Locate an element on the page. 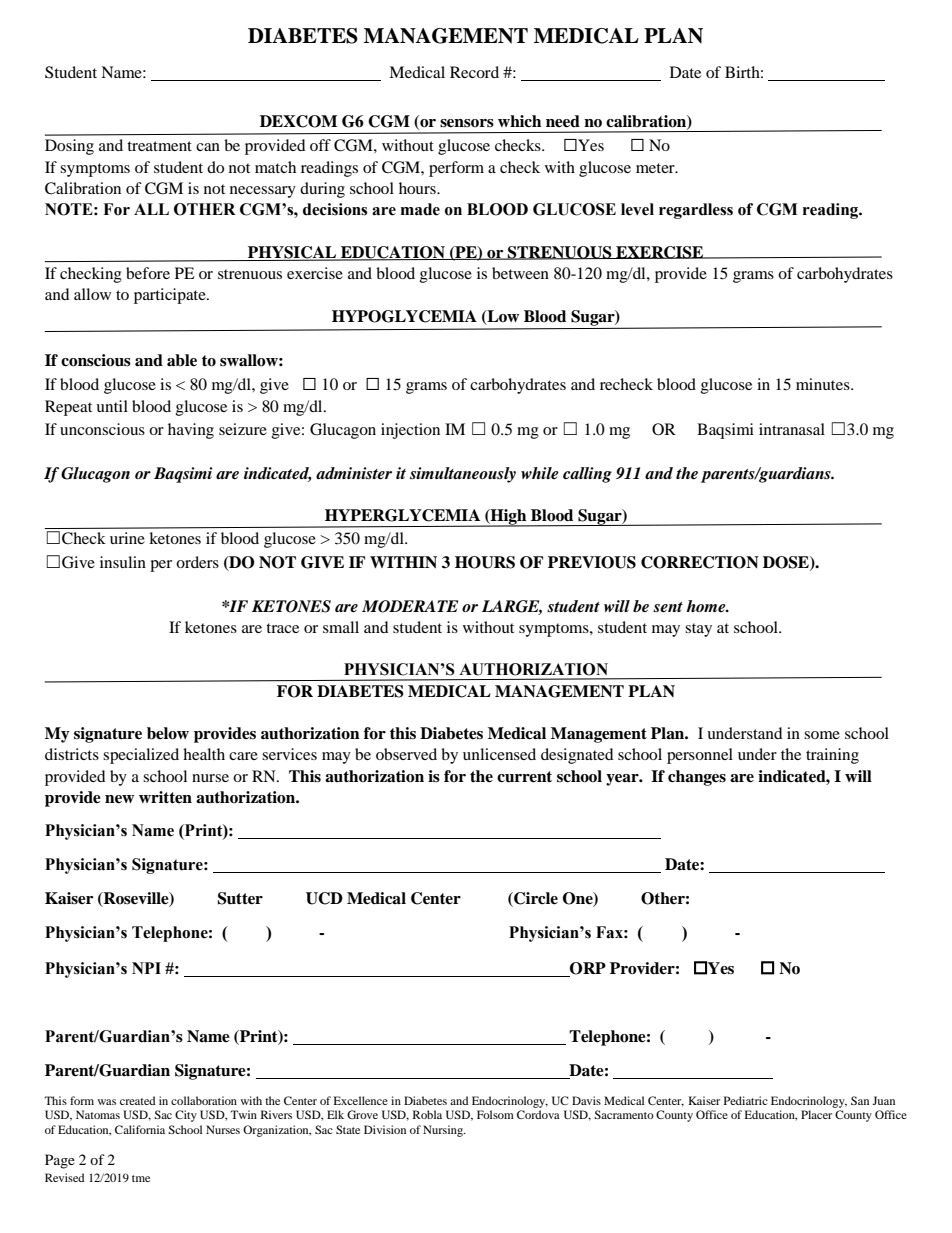 This image has height=1233, width=952. California is located at coordinates (140, 1129).
